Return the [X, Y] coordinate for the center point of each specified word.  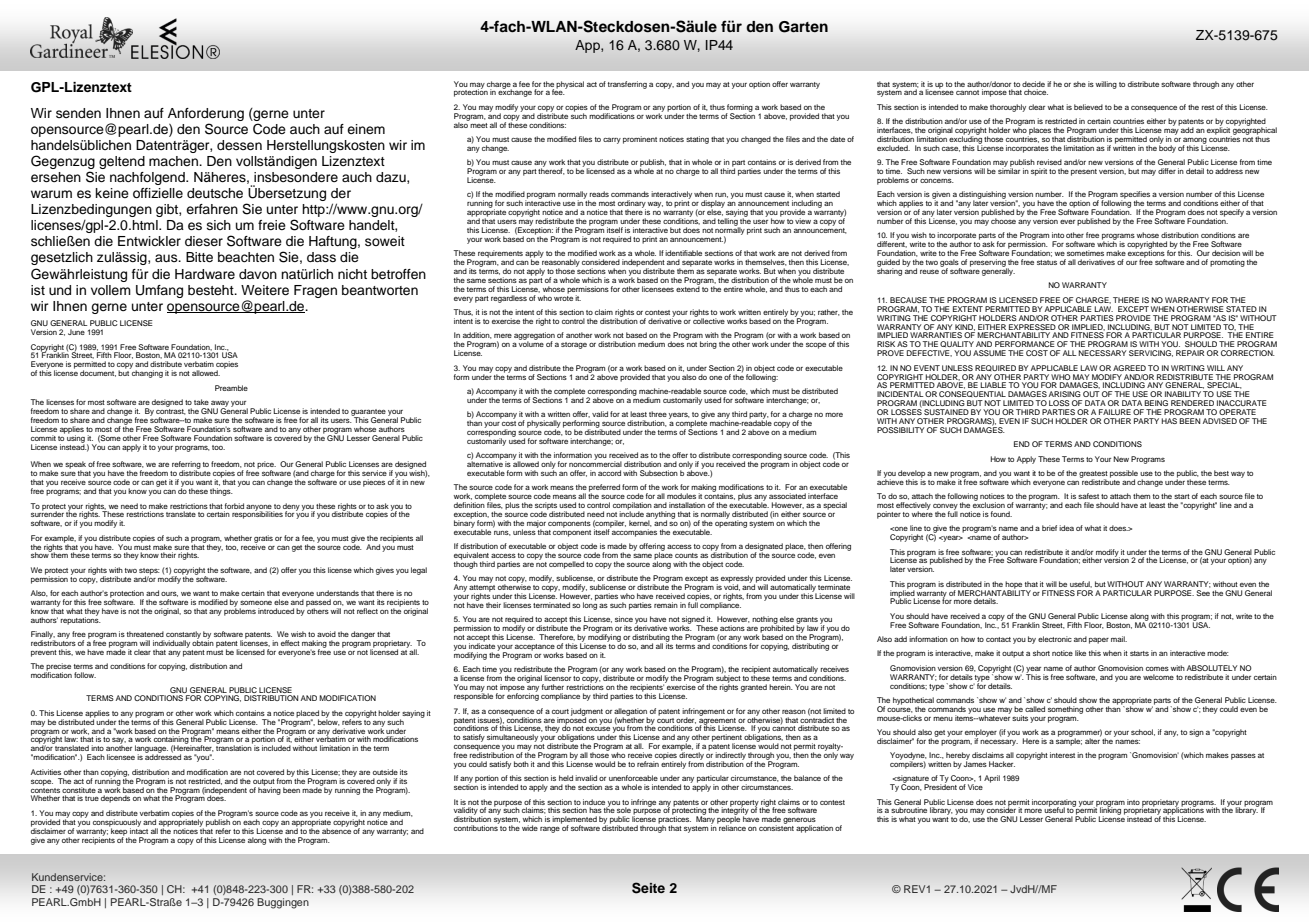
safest [1088, 496]
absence [336, 830]
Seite [648, 888]
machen [174, 161]
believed [1088, 107]
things [221, 492]
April [992, 779]
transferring [627, 85]
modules [681, 496]
